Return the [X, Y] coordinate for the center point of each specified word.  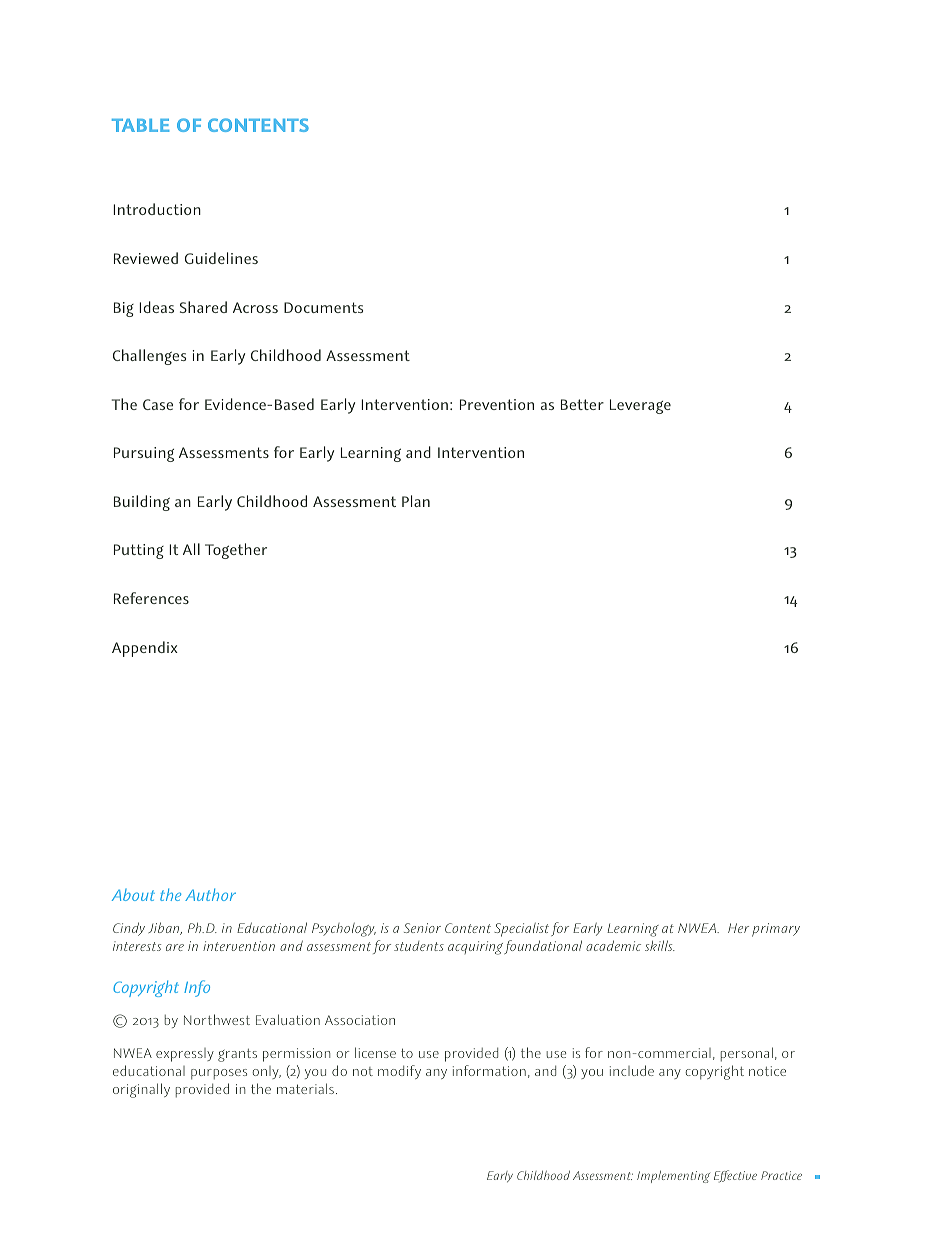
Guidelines [221, 258]
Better [582, 404]
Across [255, 307]
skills [660, 945]
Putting [139, 551]
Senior [422, 928]
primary [776, 930]
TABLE [140, 125]
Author [210, 894]
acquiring [475, 948]
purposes [219, 1074]
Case [158, 404]
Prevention [497, 404]
